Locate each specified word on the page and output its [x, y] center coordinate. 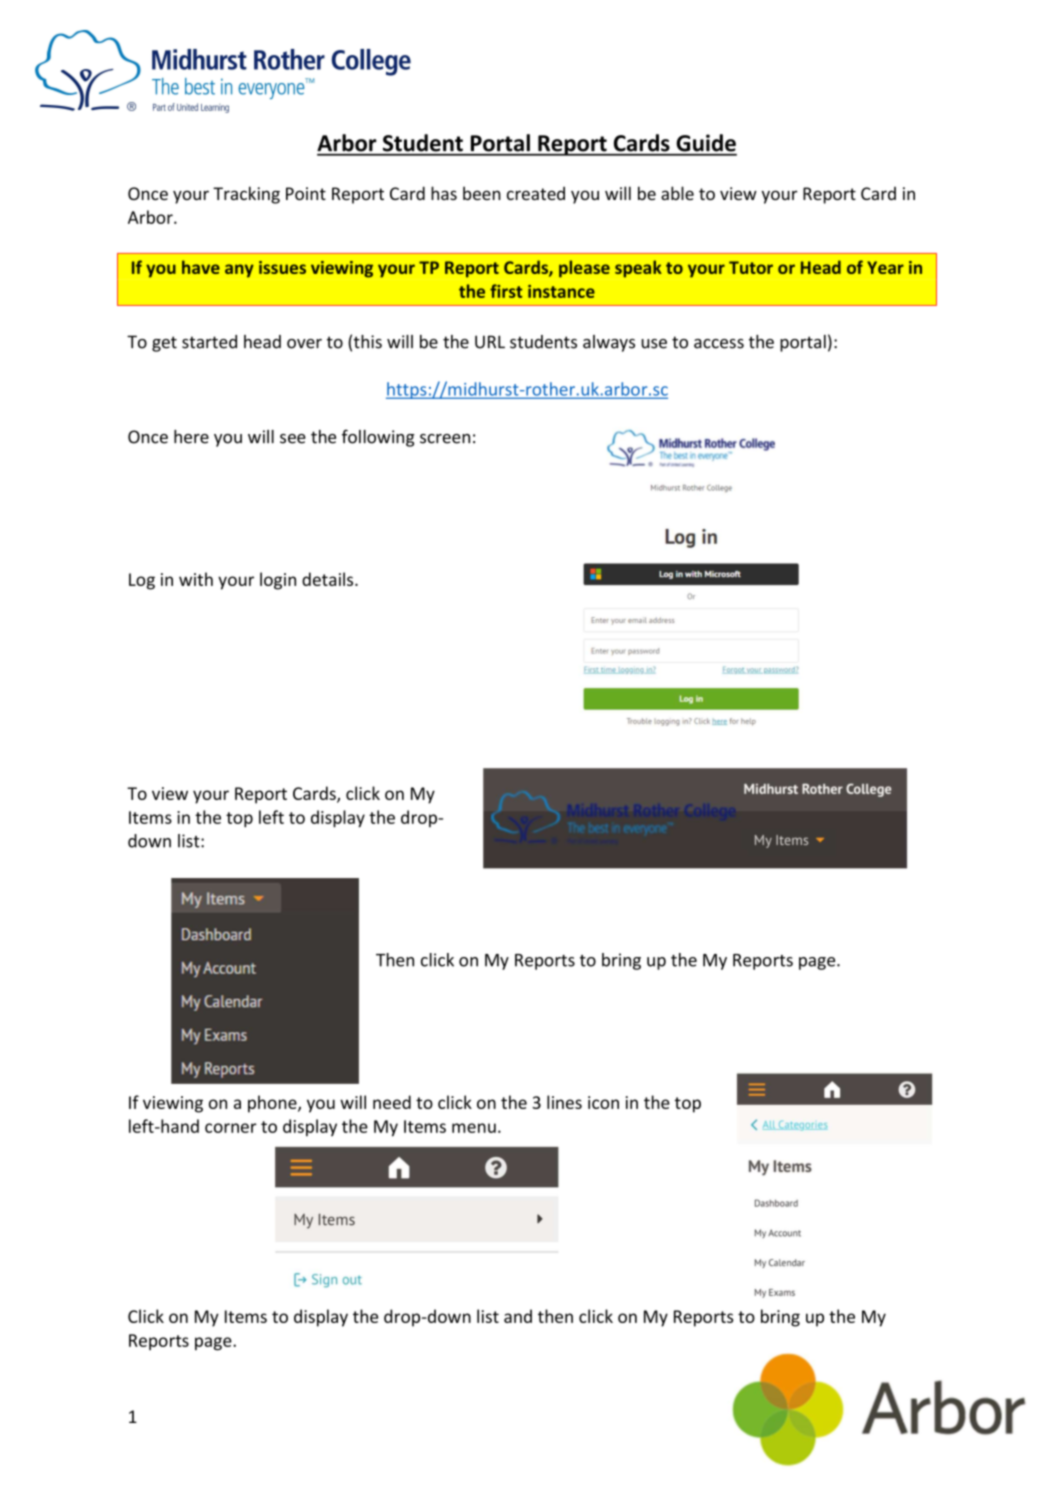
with [196, 579]
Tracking [246, 195]
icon [603, 1102]
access [719, 344]
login [278, 581]
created [536, 193]
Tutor [751, 267]
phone [273, 1104]
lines [564, 1102]
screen [445, 439]
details [329, 579]
